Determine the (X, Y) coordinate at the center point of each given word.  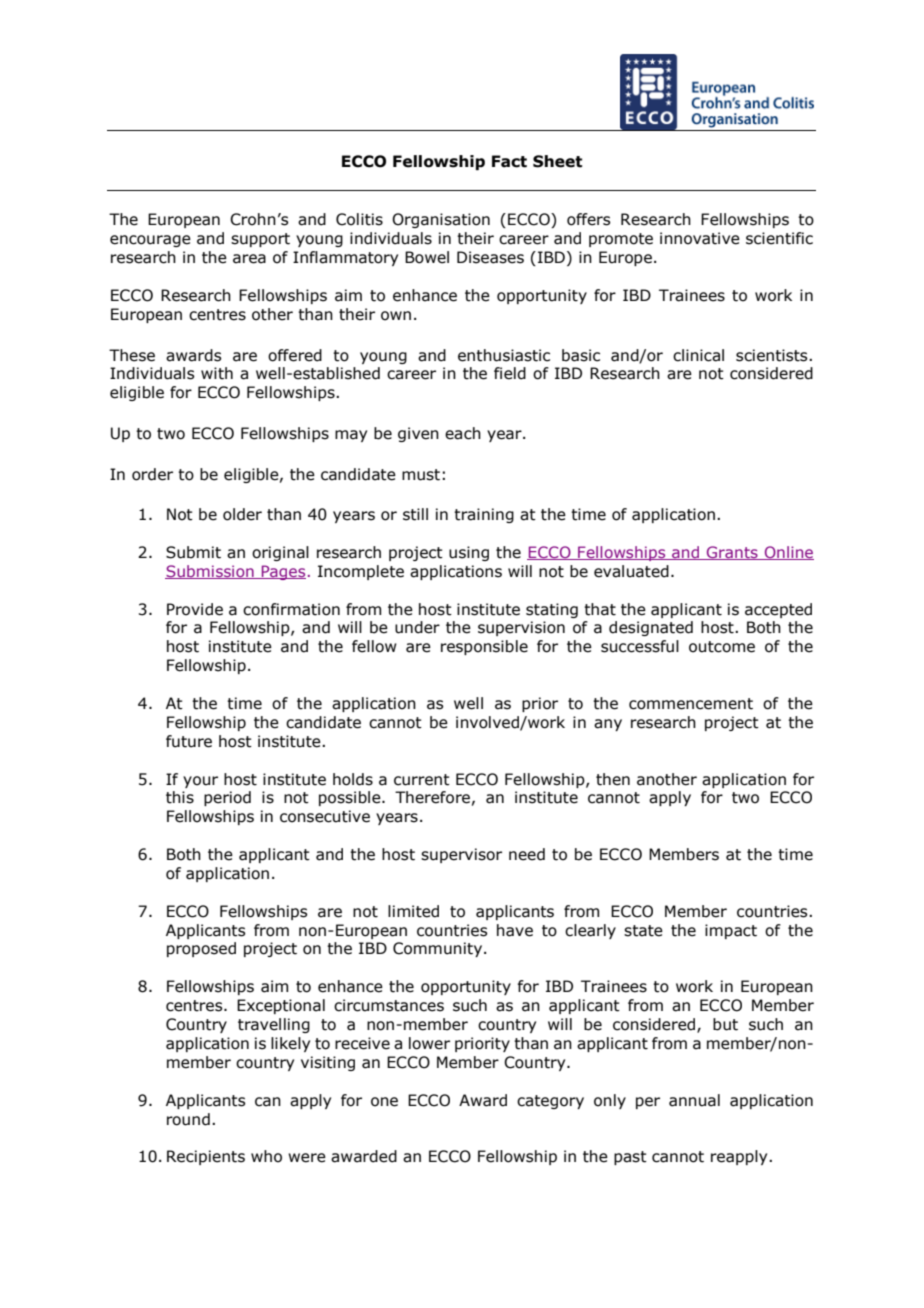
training (484, 515)
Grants (732, 553)
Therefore (432, 797)
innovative (700, 238)
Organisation (441, 220)
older (242, 514)
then (613, 779)
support (260, 240)
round (188, 1119)
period (227, 798)
